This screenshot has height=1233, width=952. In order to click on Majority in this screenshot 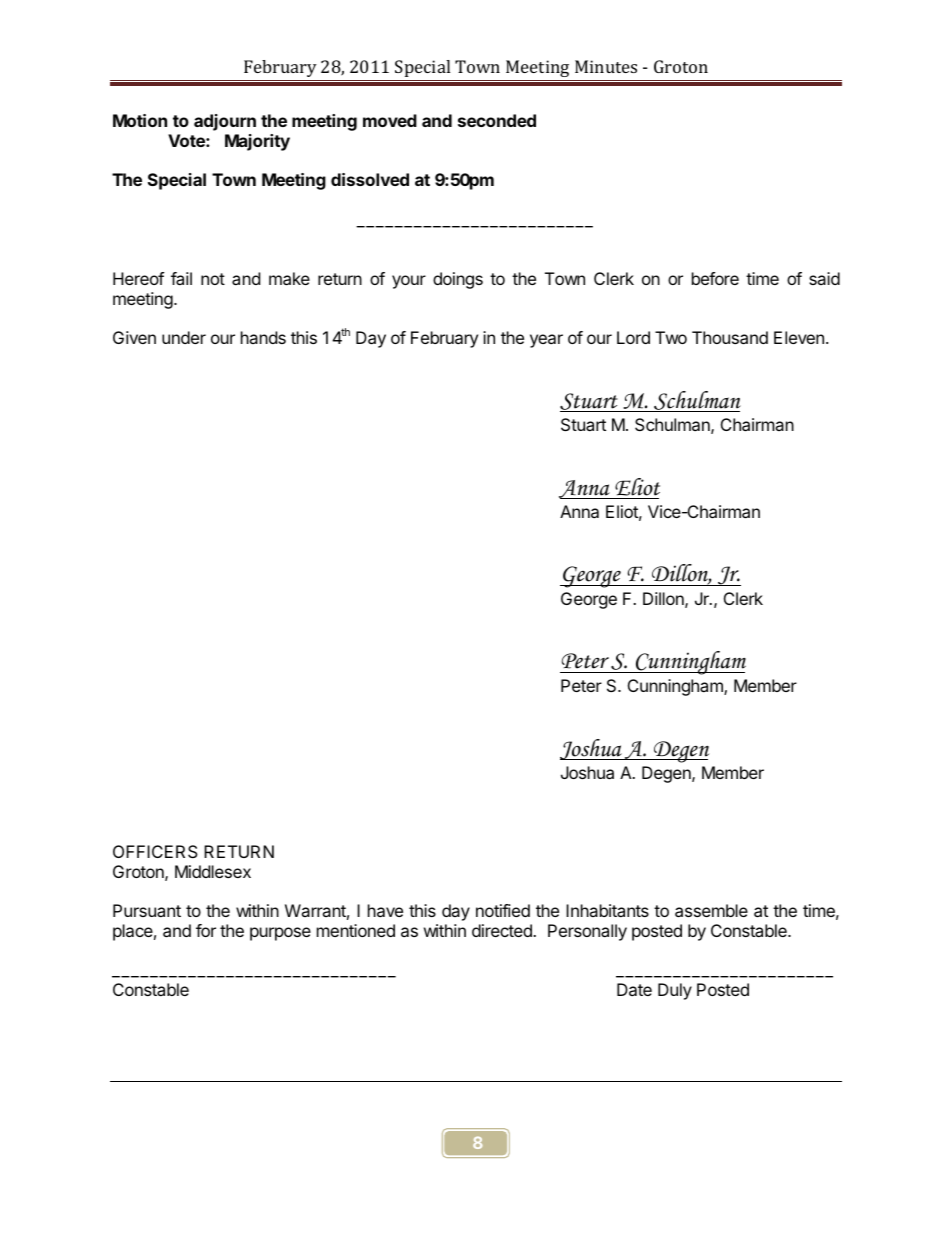, I will do `click(257, 142)`.
